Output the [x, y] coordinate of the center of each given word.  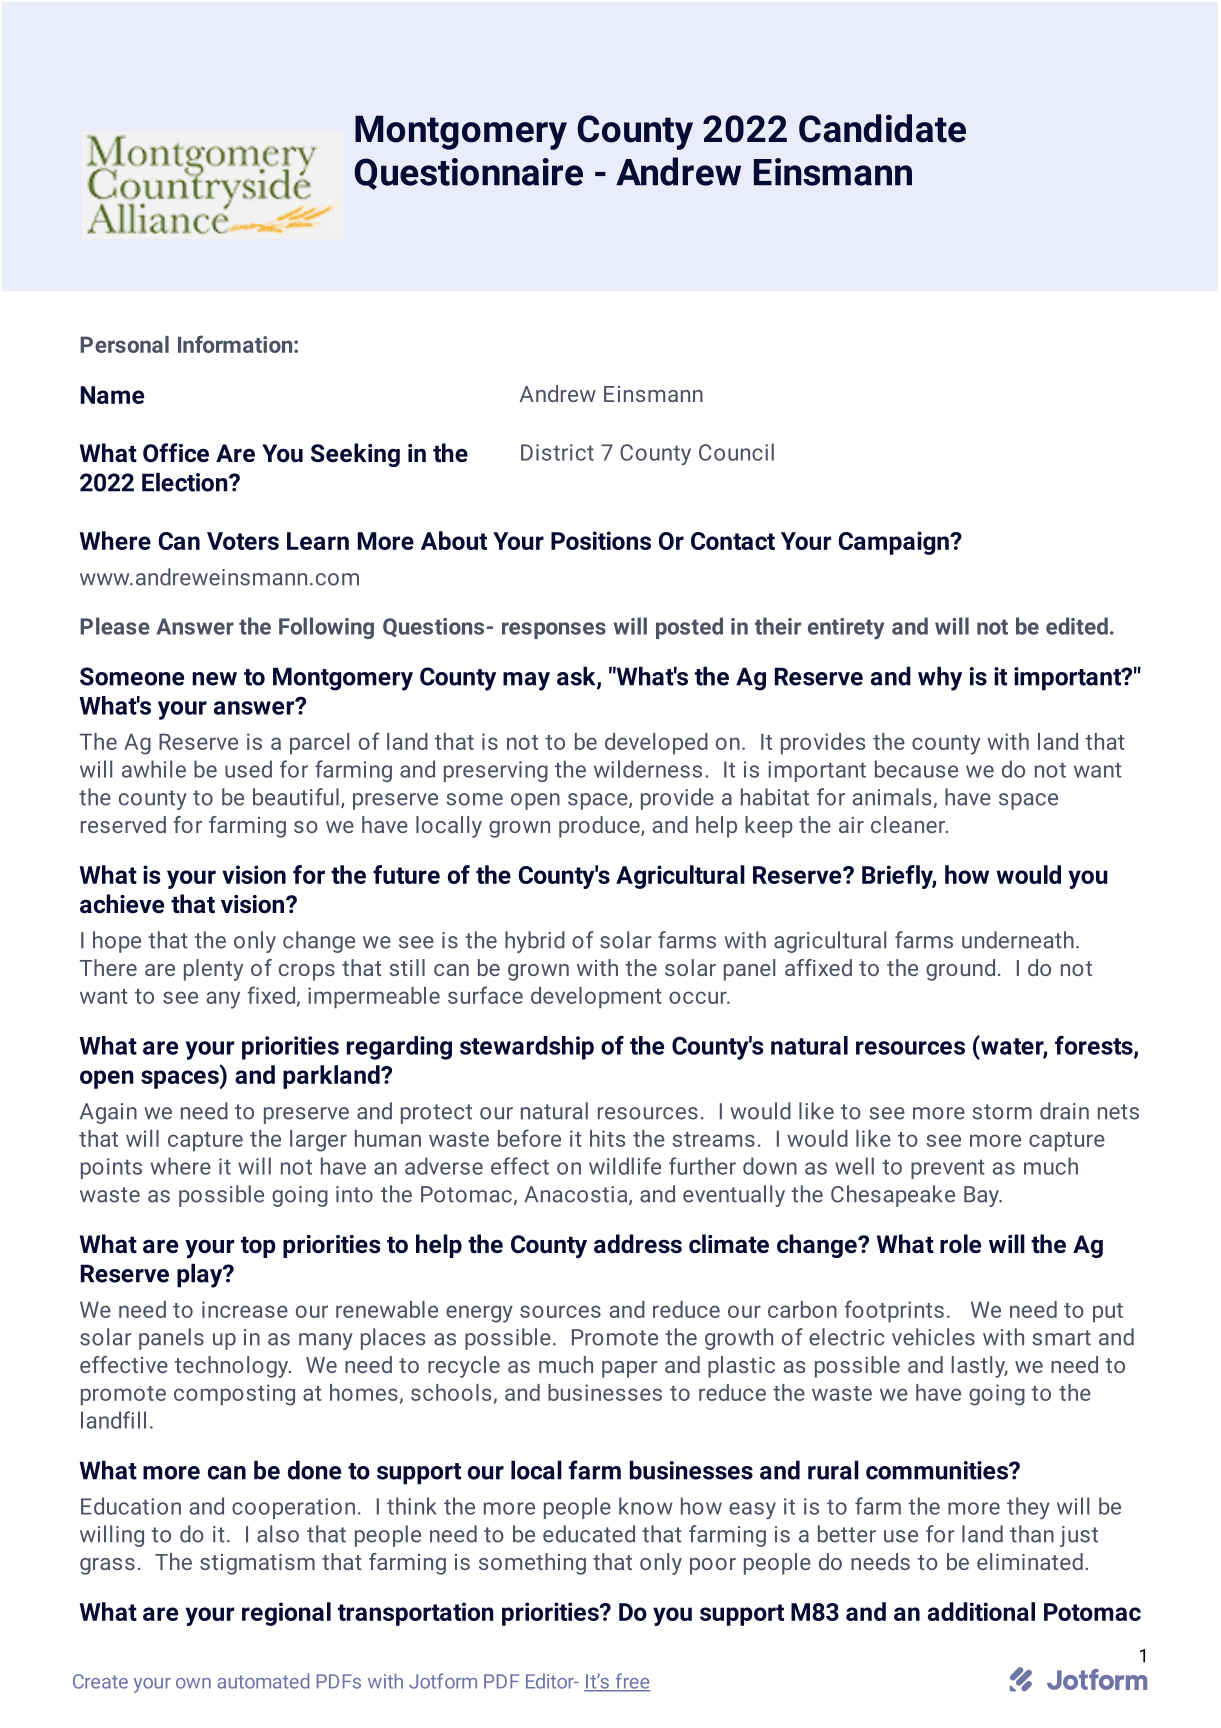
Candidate [882, 128]
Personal [124, 344]
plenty [213, 970]
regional [286, 1614]
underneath [1018, 940]
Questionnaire [468, 174]
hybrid [535, 942]
